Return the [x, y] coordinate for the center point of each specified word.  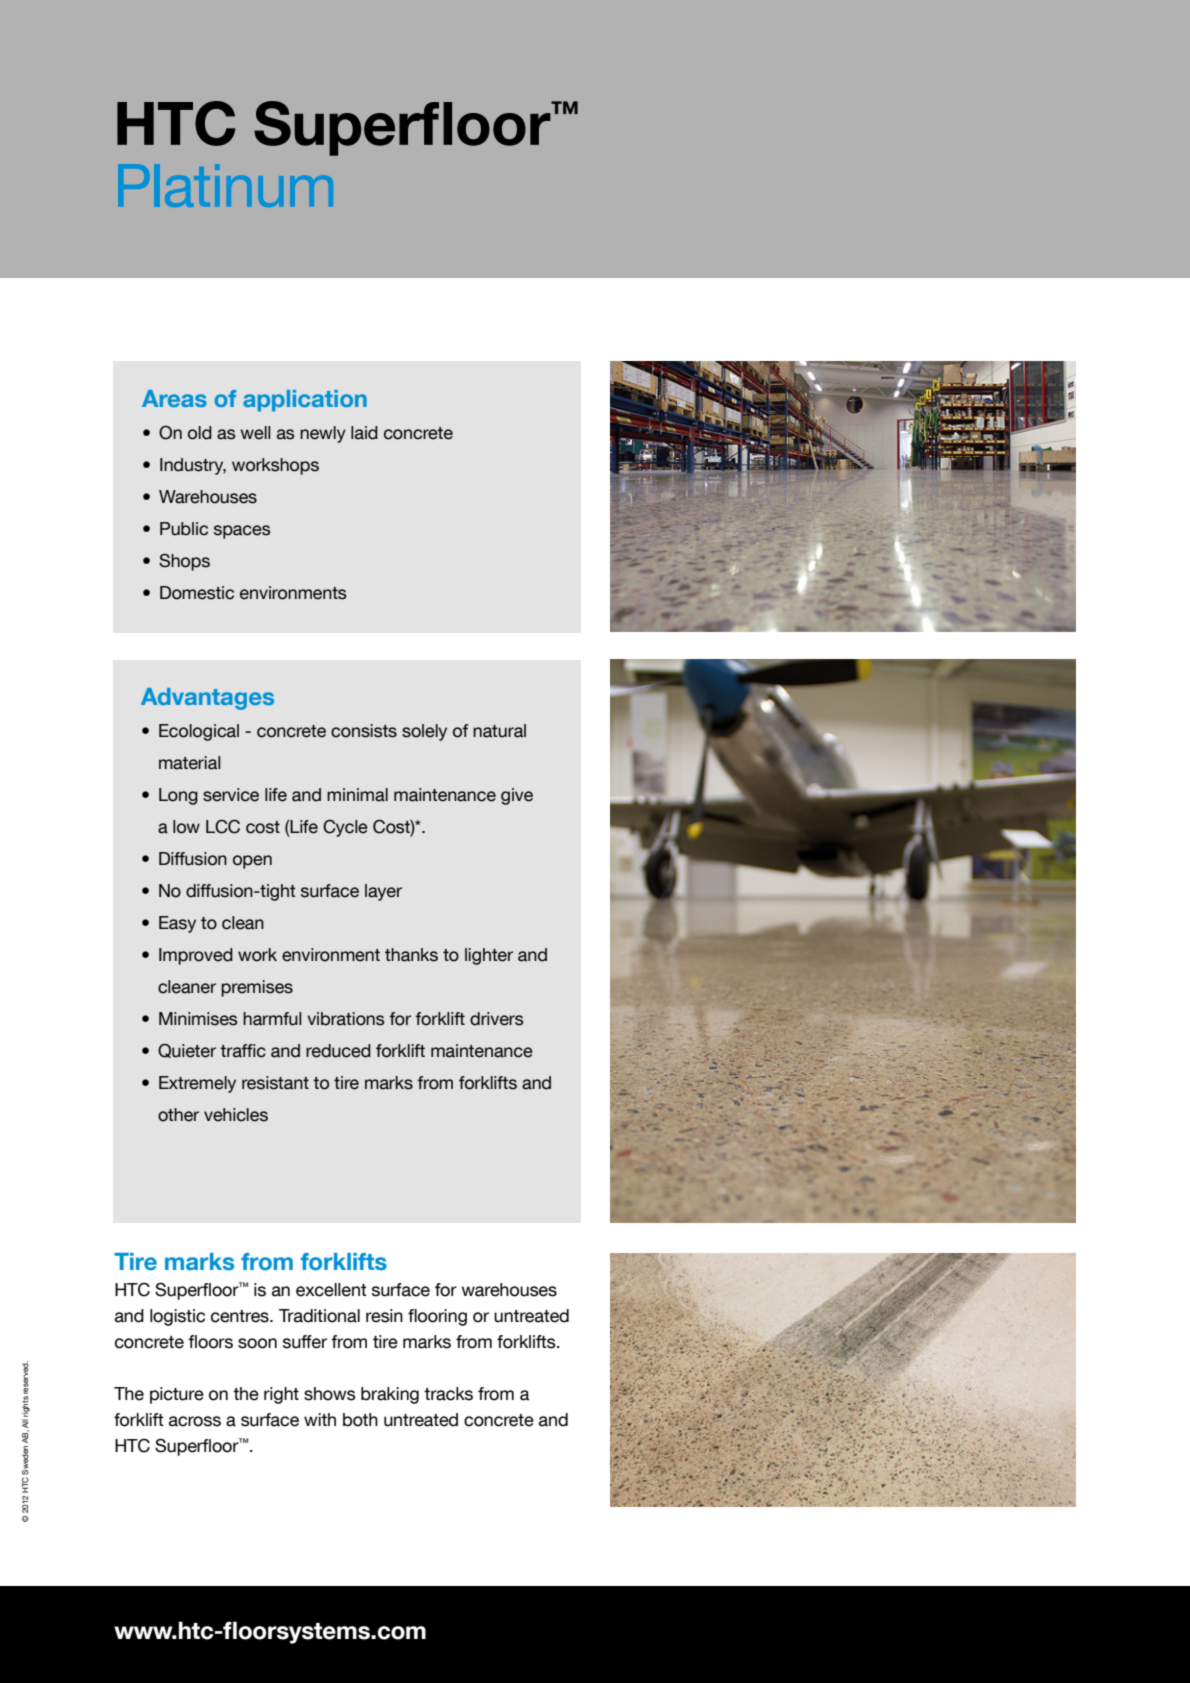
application [305, 401]
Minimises [198, 1019]
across [195, 1421]
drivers [497, 1019]
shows [330, 1394]
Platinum [225, 185]
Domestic [197, 593]
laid [364, 433]
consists [364, 731]
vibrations [346, 1019]
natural [499, 731]
